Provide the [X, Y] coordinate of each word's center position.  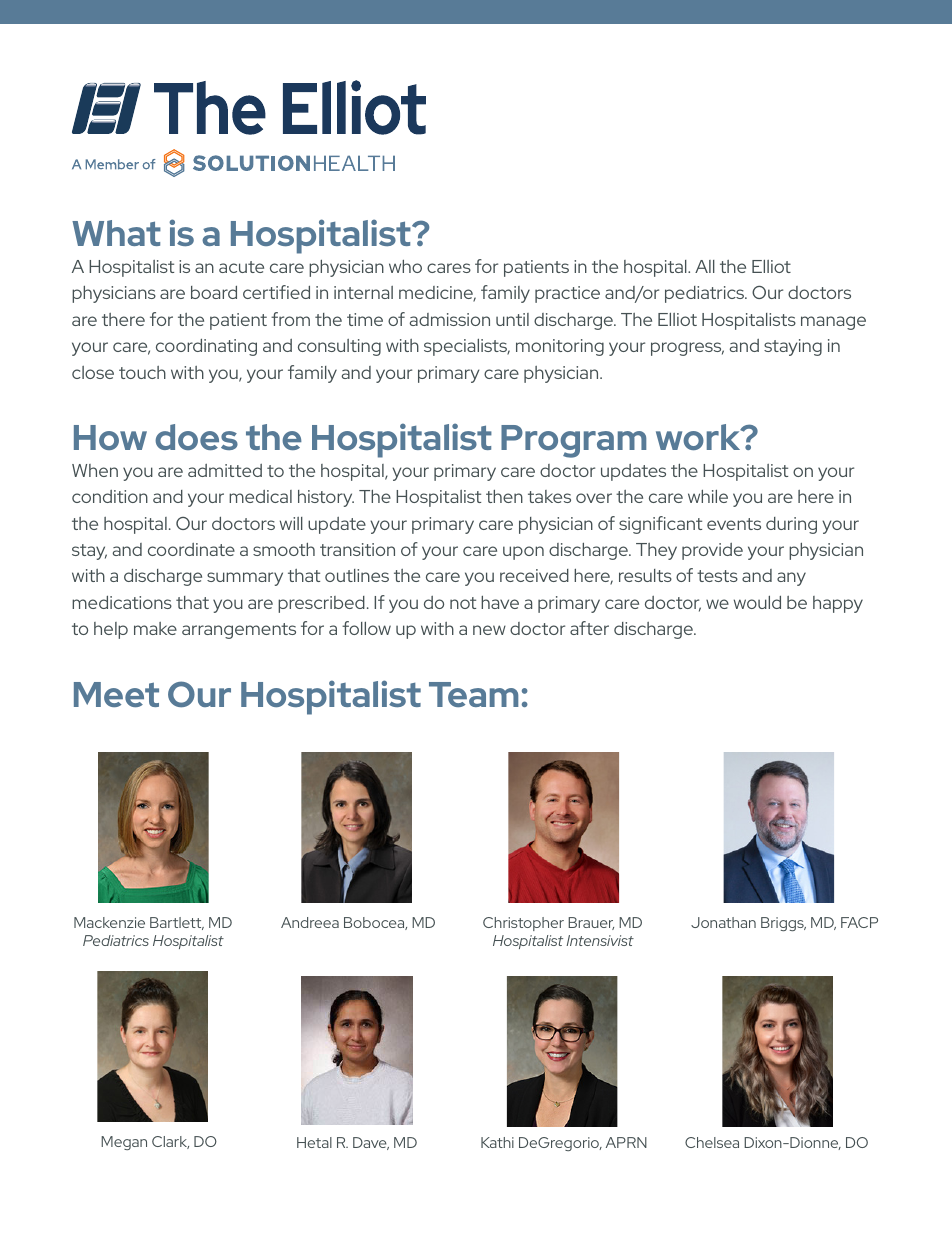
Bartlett [177, 923]
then [504, 496]
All [705, 266]
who [405, 266]
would [757, 602]
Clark [170, 1142]
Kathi [497, 1142]
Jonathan [723, 922]
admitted [225, 470]
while [708, 496]
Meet [116, 694]
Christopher [523, 924]
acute [241, 267]
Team [473, 694]
